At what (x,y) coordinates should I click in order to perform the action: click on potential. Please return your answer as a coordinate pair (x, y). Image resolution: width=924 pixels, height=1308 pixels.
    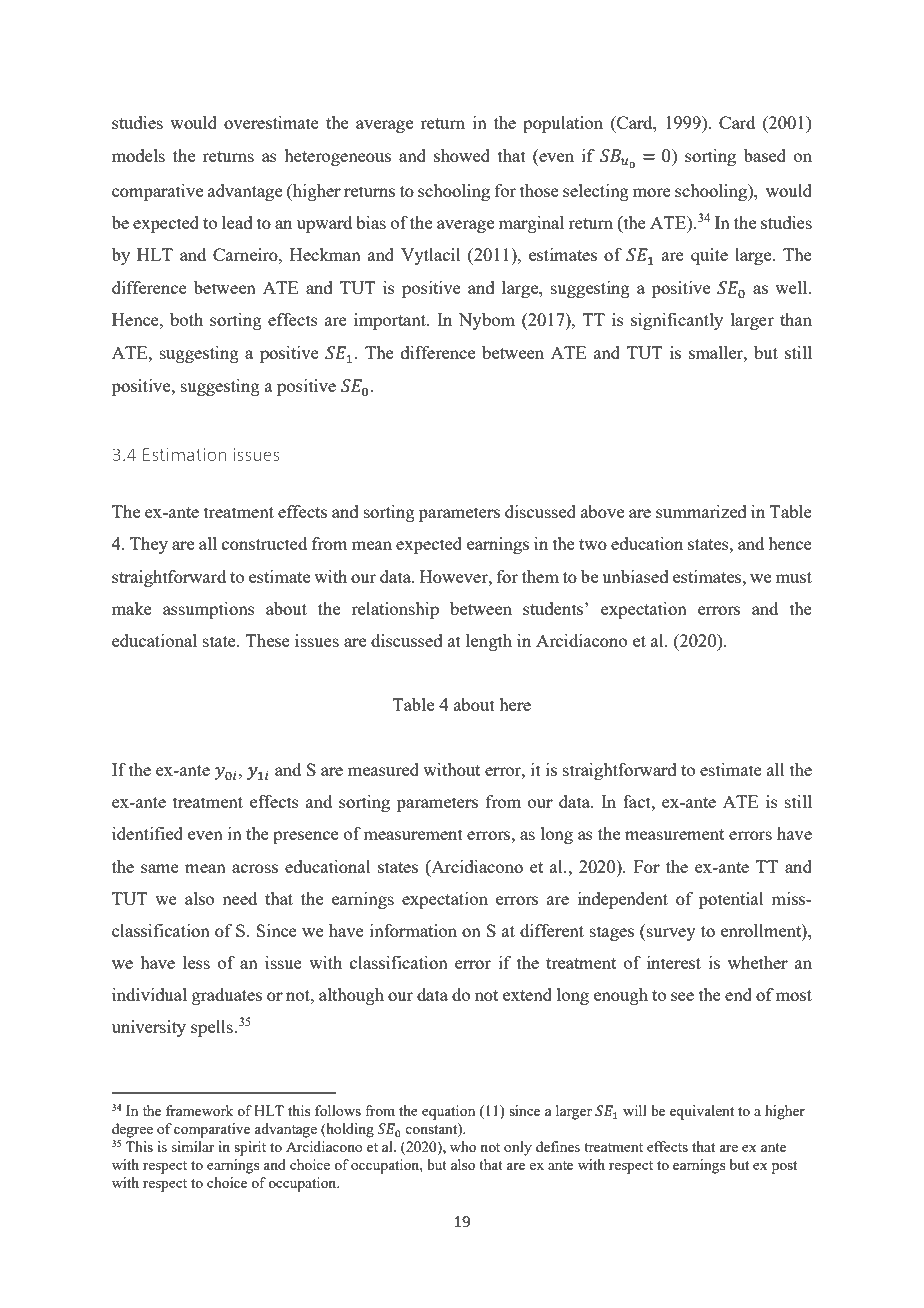
    Looking at the image, I should click on (731, 900).
